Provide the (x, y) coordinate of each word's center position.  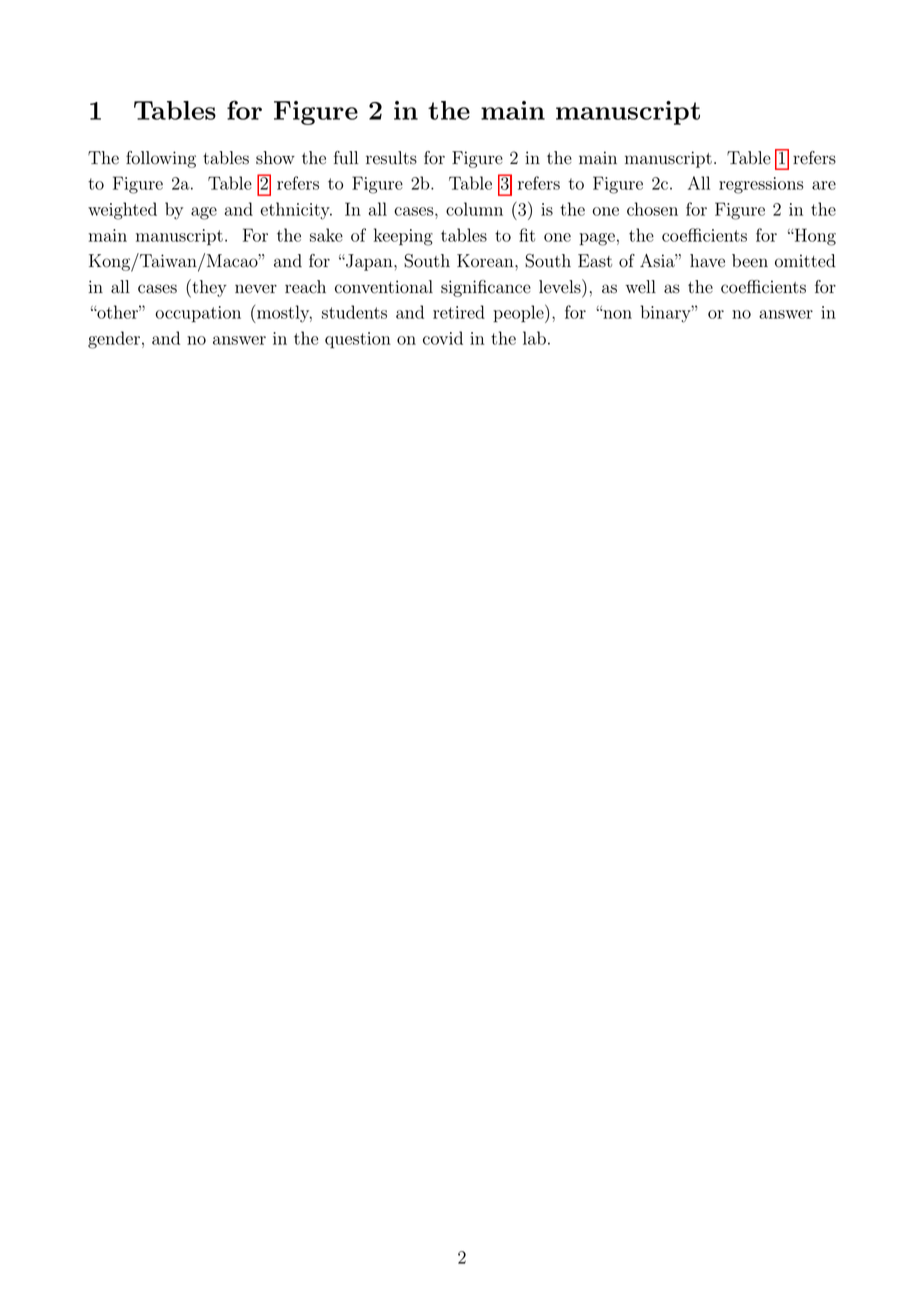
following (161, 159)
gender (114, 340)
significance (486, 288)
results (391, 158)
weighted (122, 211)
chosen (652, 209)
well (641, 287)
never (256, 289)
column (474, 209)
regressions (761, 185)
